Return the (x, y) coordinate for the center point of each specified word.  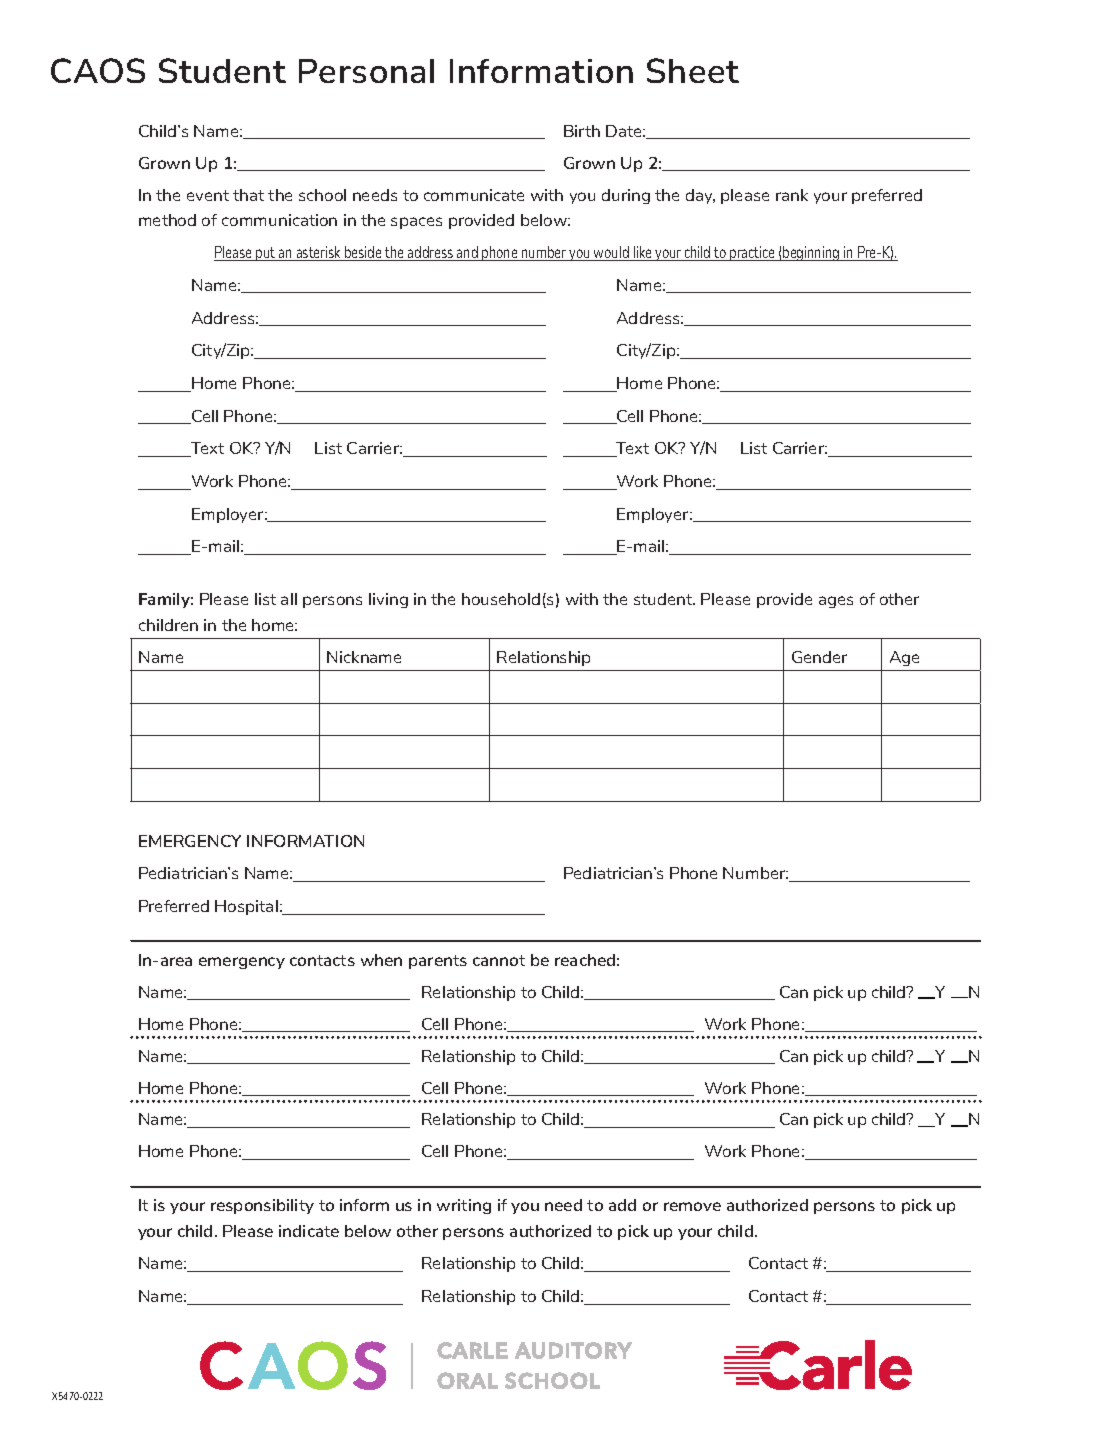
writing (464, 1206)
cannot (499, 960)
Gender (819, 657)
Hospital (246, 907)
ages (836, 602)
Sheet (693, 70)
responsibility (262, 1206)
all (289, 599)
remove (692, 1206)
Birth (582, 131)
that (248, 195)
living (388, 600)
